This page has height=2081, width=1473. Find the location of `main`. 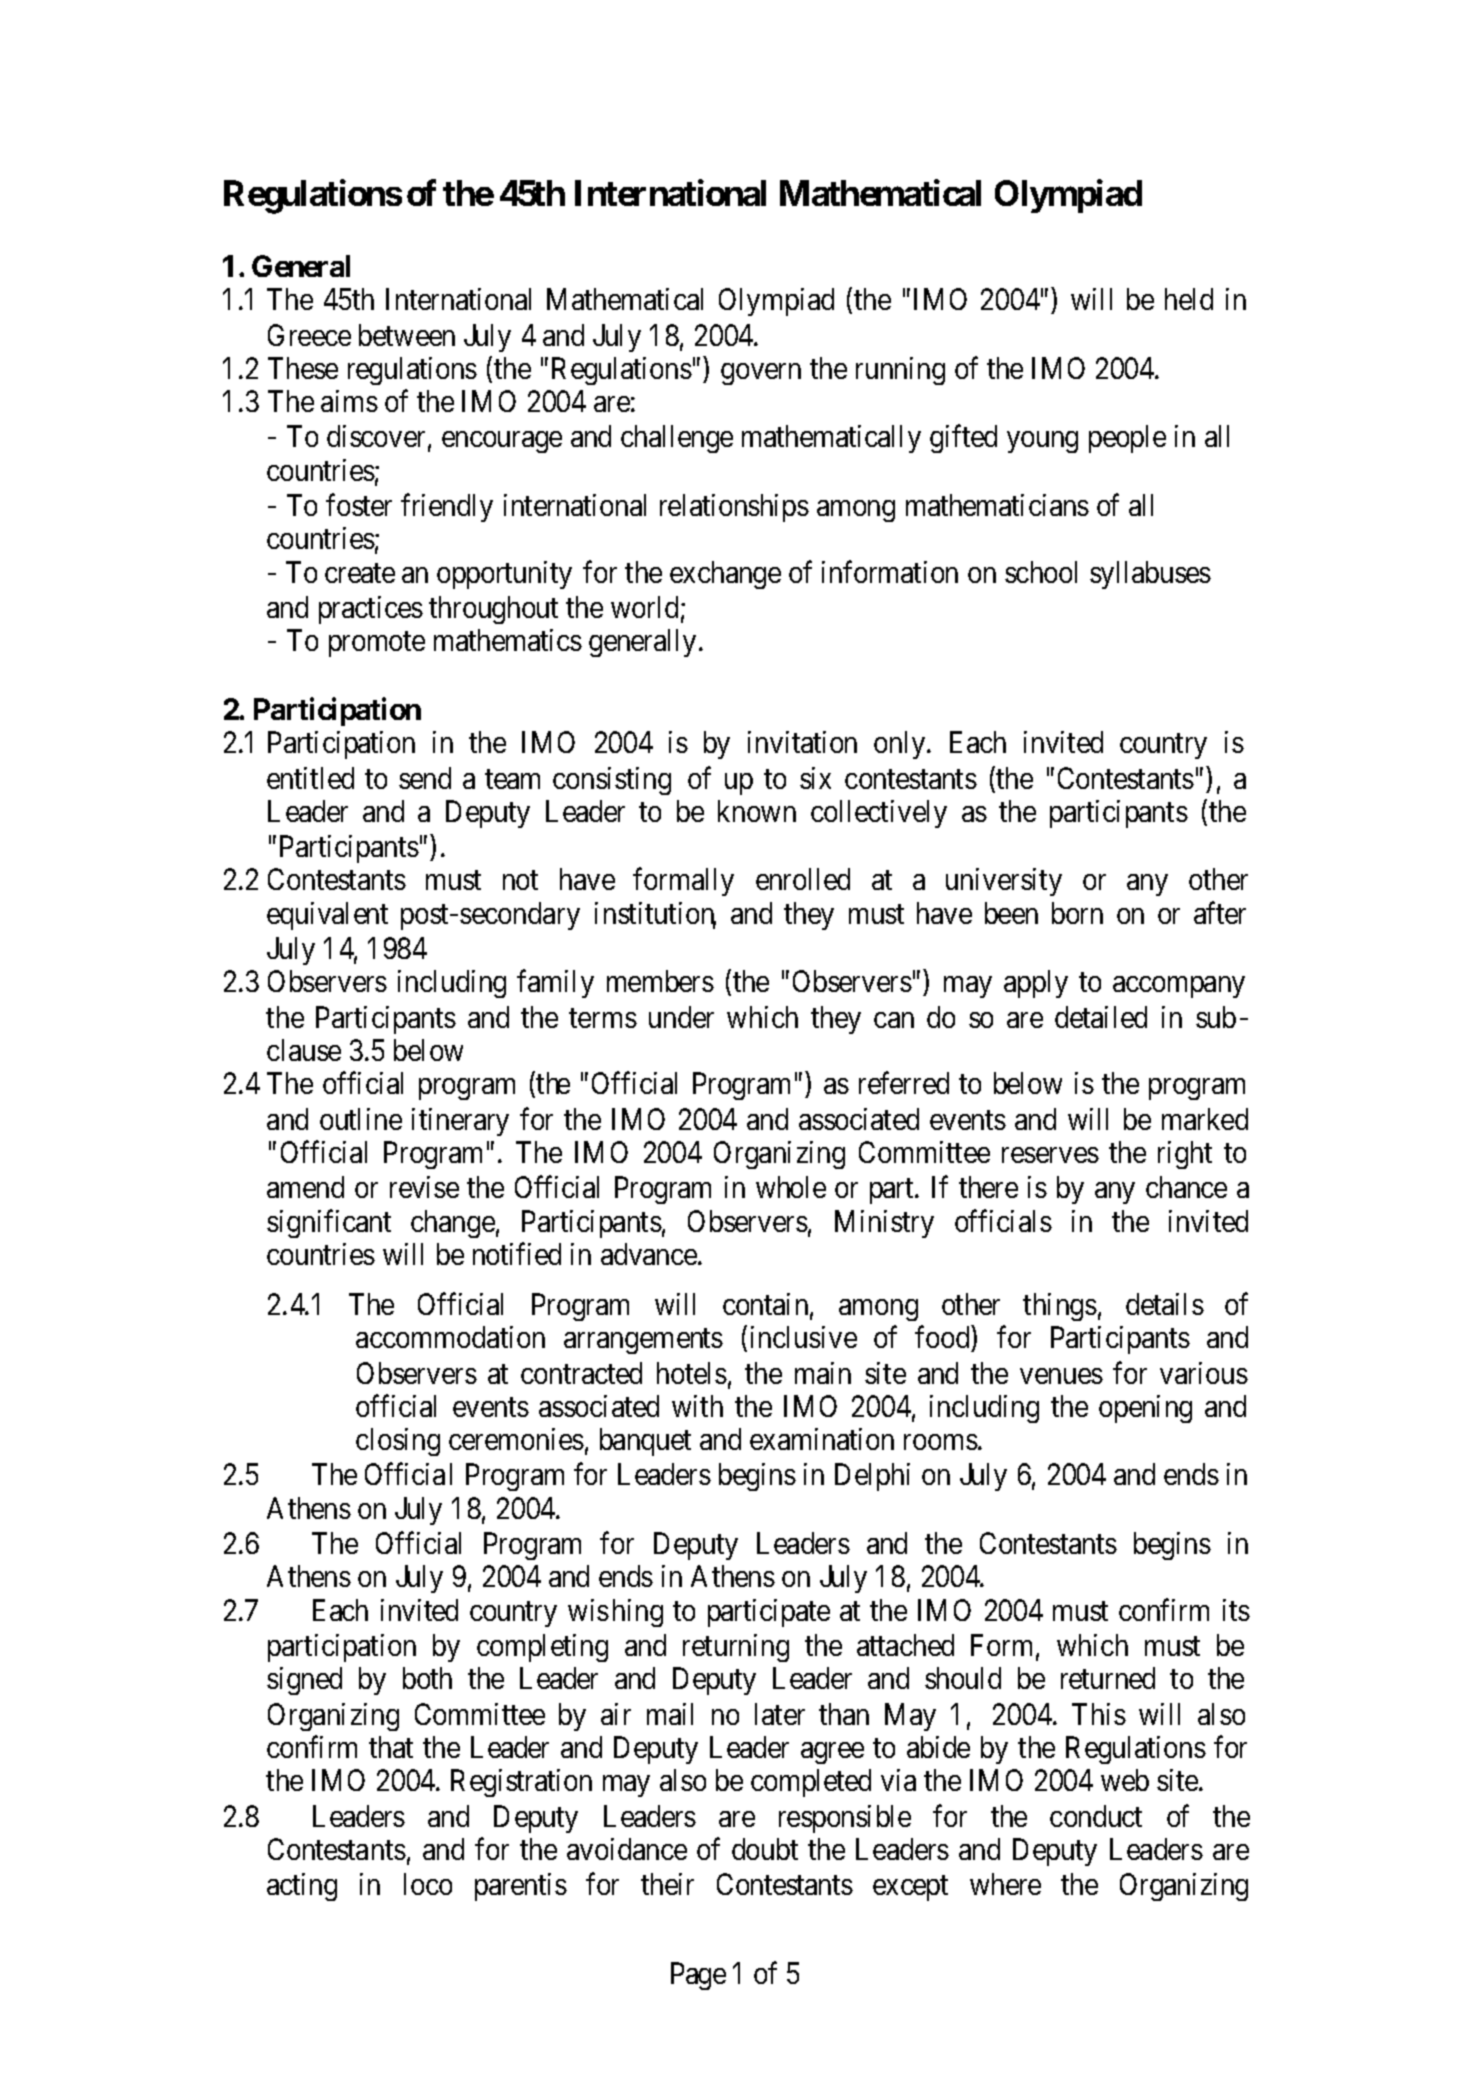

main is located at coordinates (823, 1373).
